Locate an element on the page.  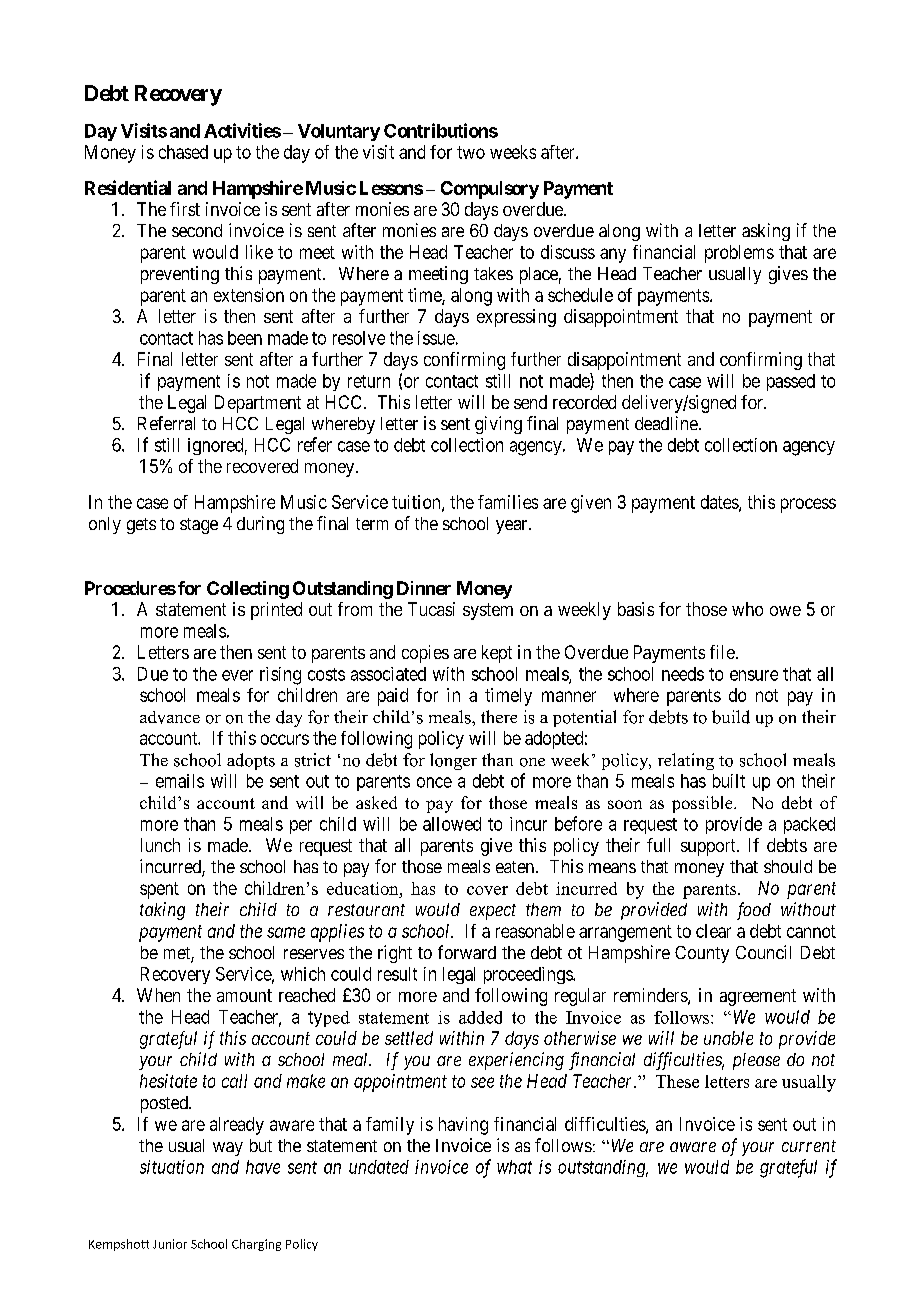
chased is located at coordinates (183, 152).
